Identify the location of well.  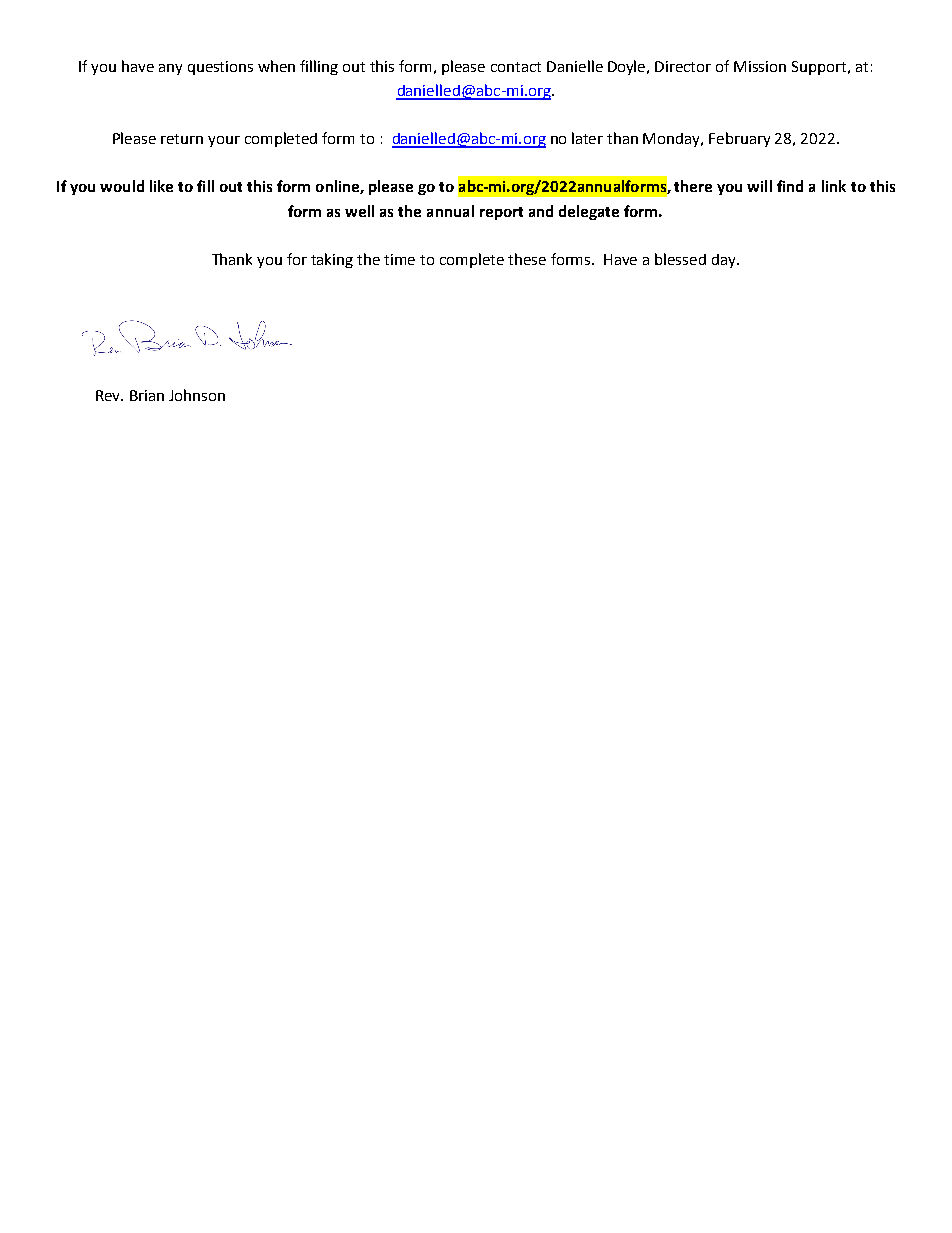
(359, 211).
